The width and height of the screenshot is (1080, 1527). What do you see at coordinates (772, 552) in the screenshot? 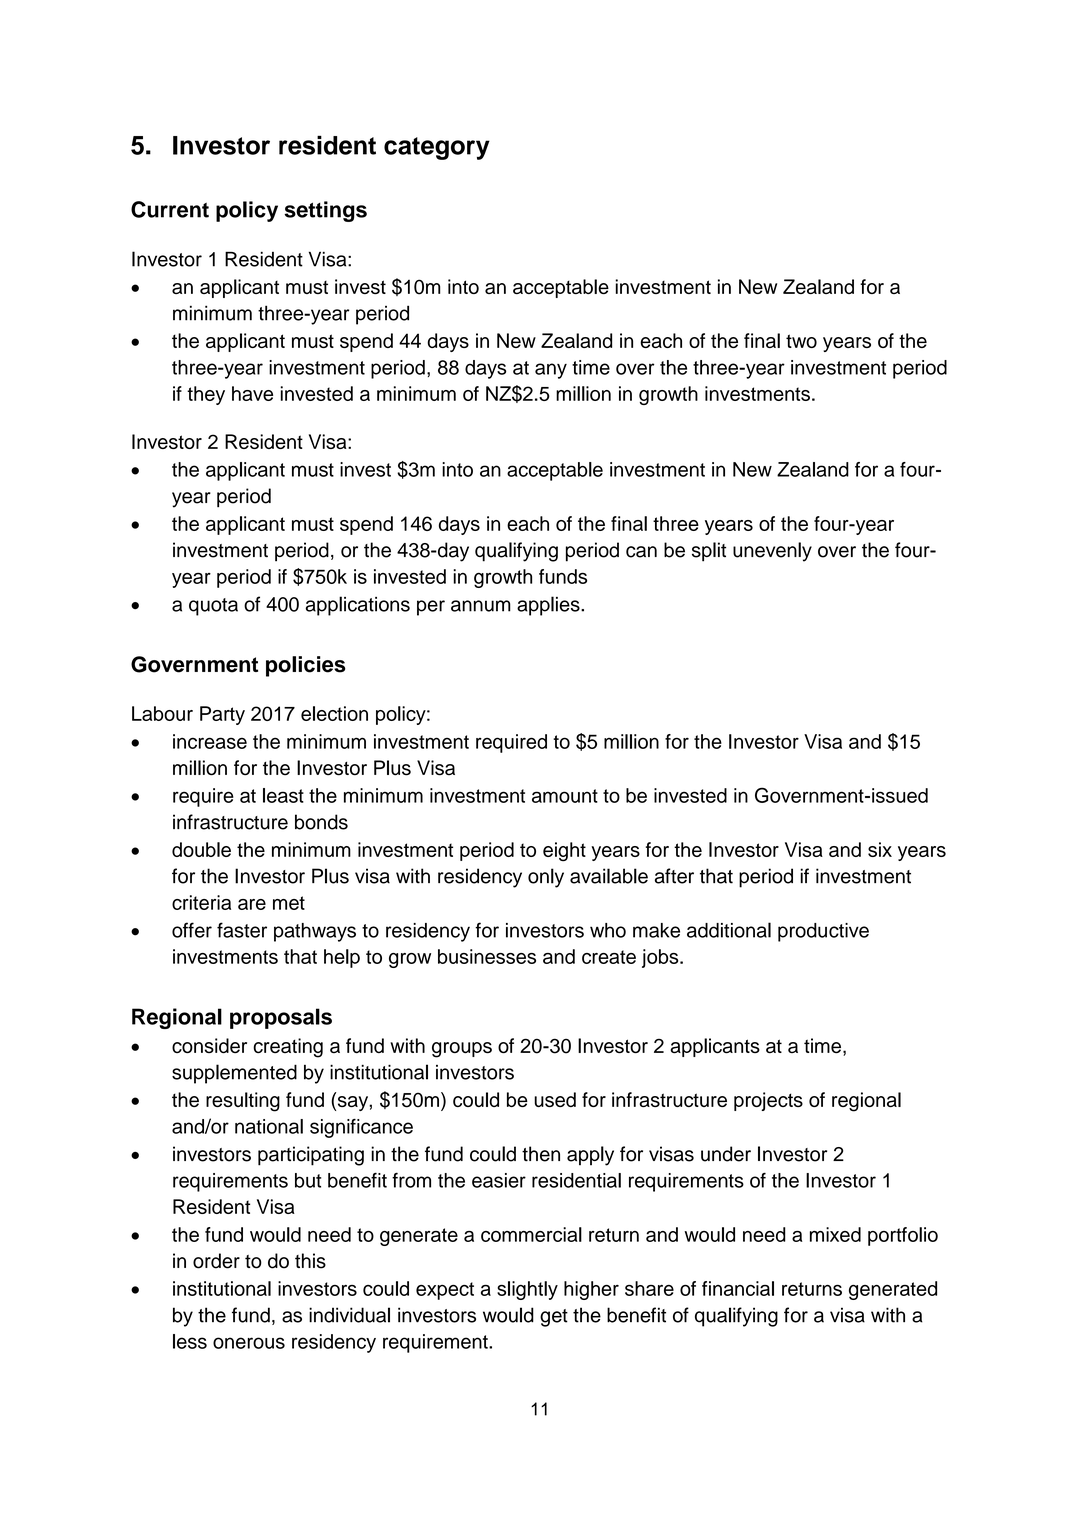
I see `unevenly` at bounding box center [772, 552].
